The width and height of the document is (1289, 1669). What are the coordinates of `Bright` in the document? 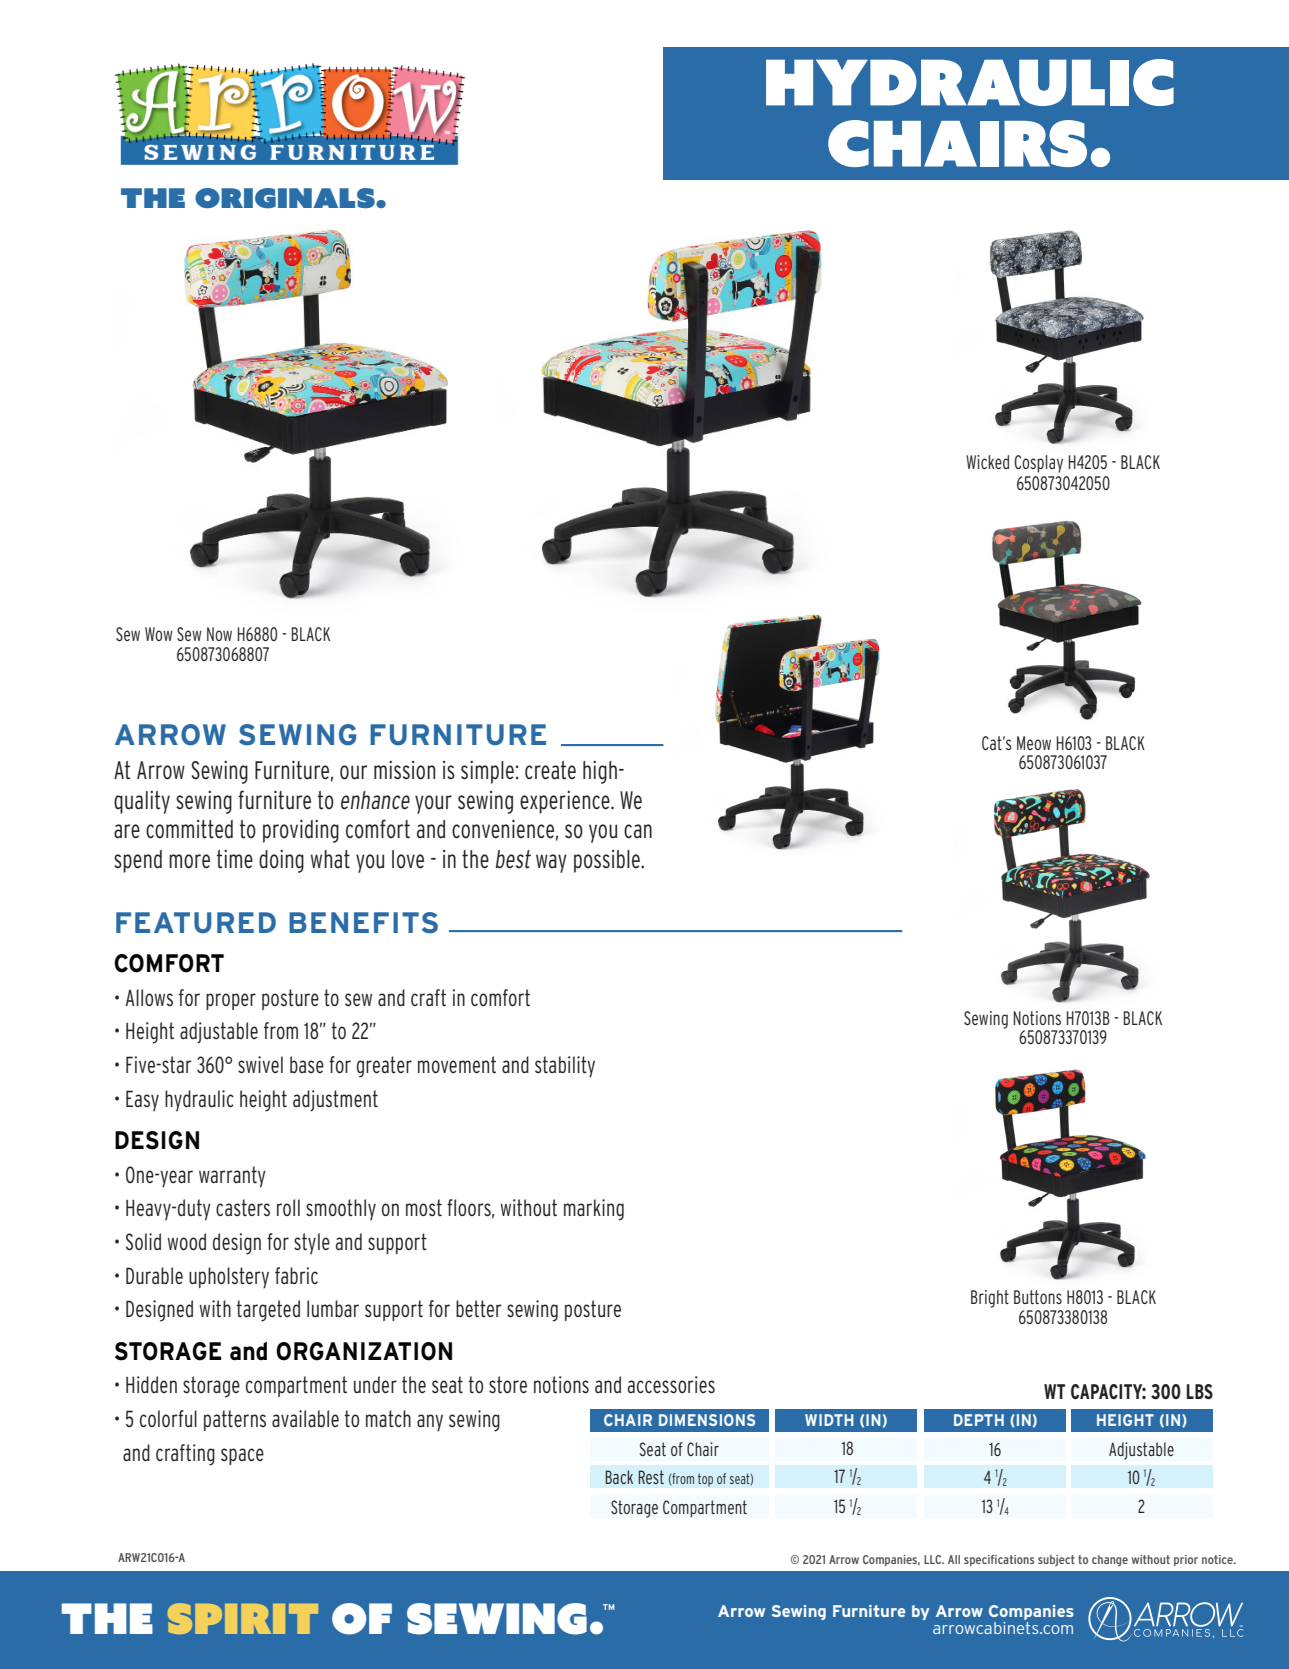 It's located at (990, 1299).
